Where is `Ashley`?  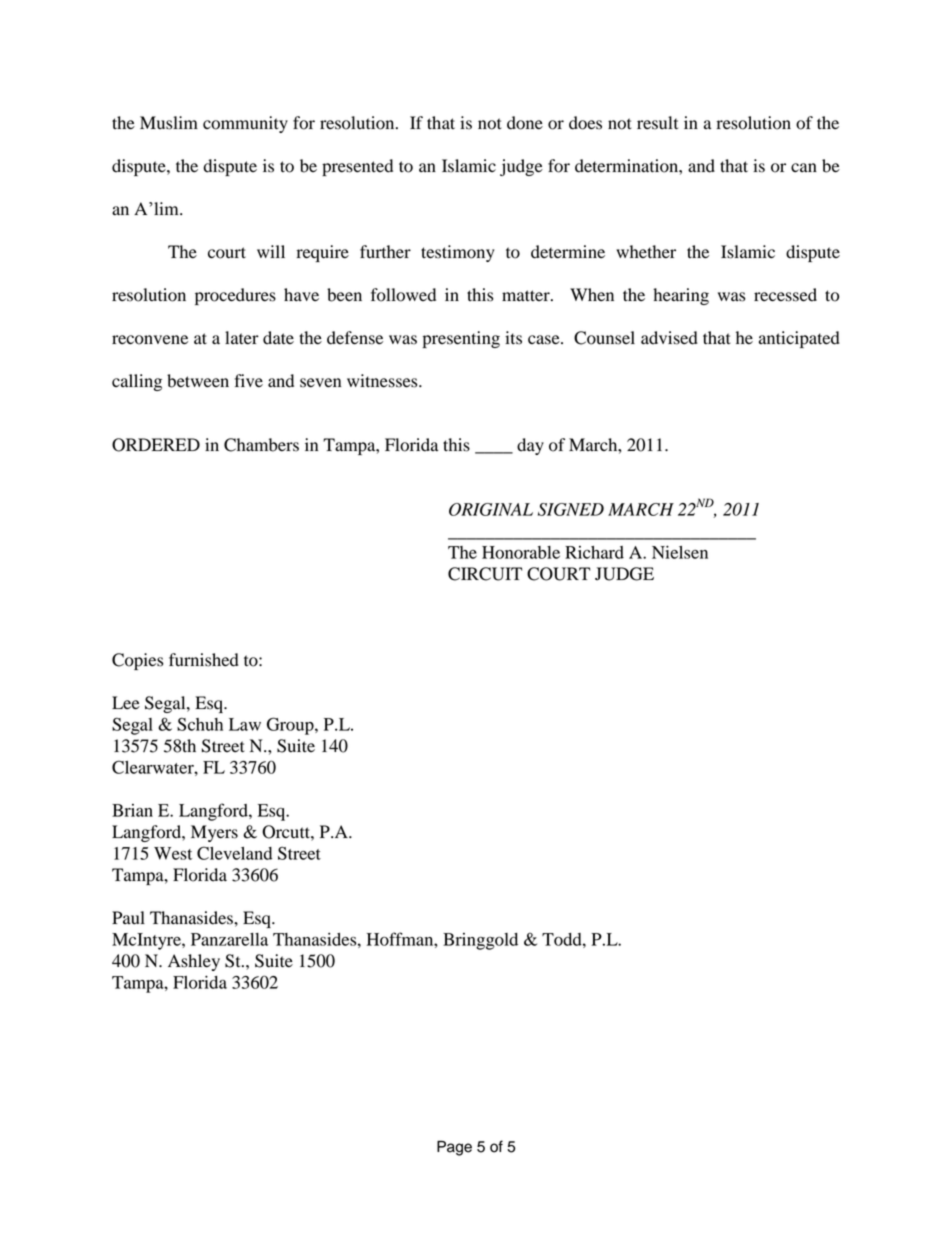
Ashley is located at coordinates (194, 962).
